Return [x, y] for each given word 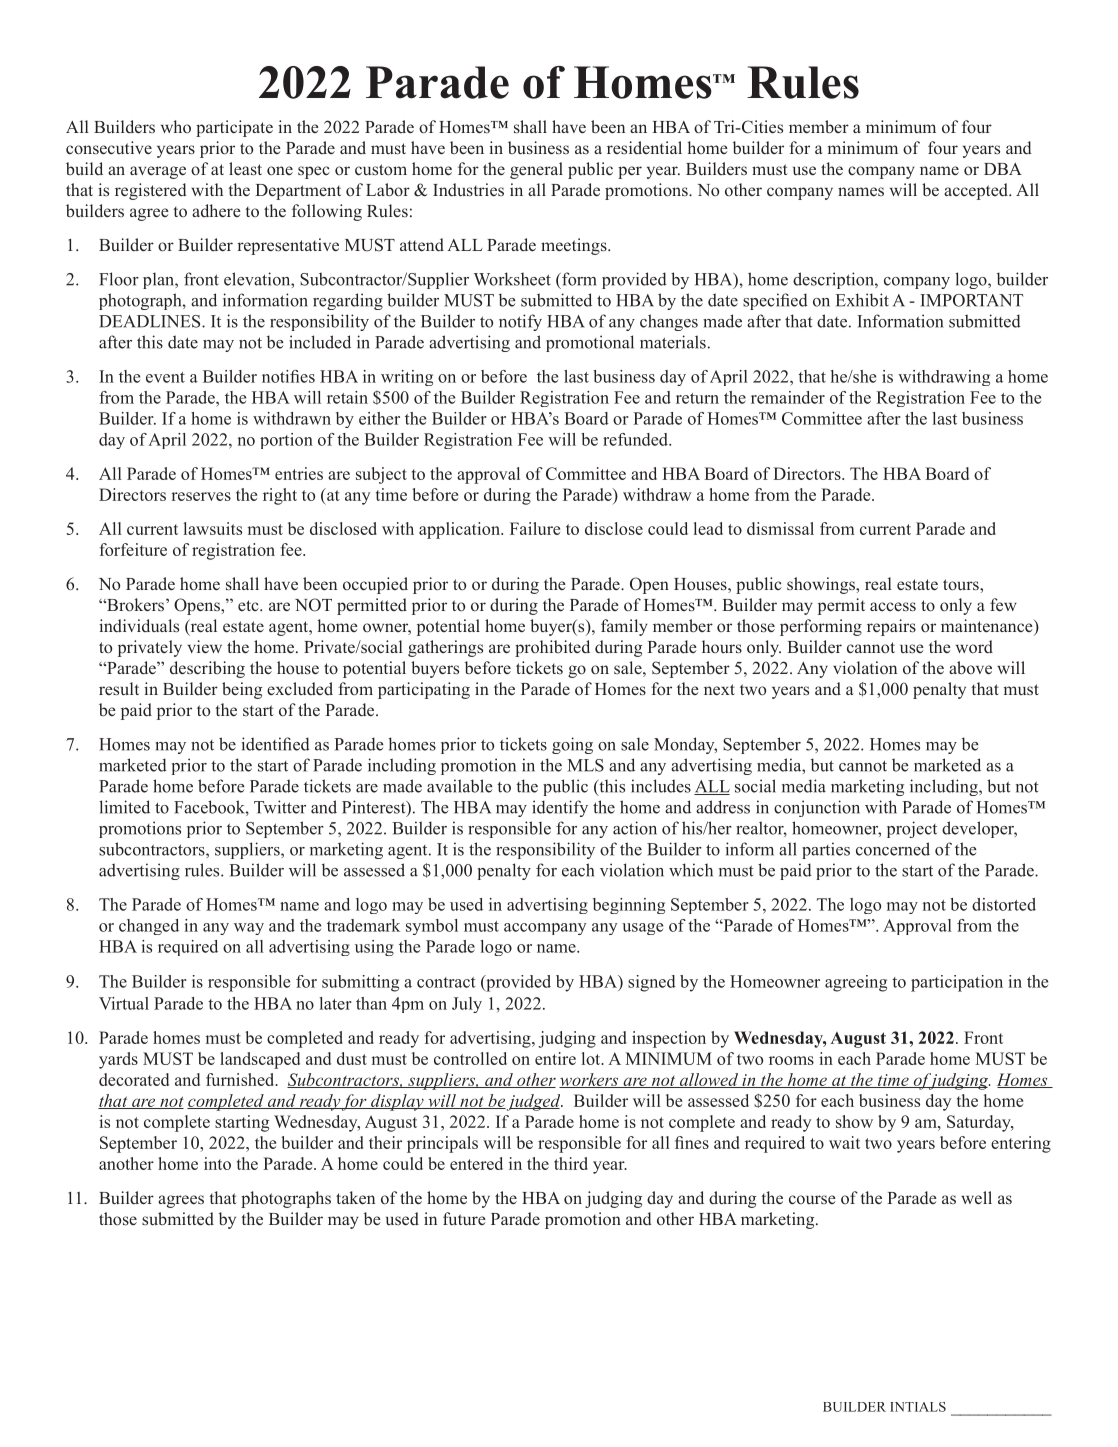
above [970, 668]
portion [286, 441]
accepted [977, 191]
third [571, 1163]
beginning [629, 906]
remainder [788, 397]
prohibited [552, 648]
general [536, 170]
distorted [1004, 904]
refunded [636, 439]
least [245, 169]
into [217, 1163]
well [976, 1197]
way [249, 929]
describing [207, 669]
